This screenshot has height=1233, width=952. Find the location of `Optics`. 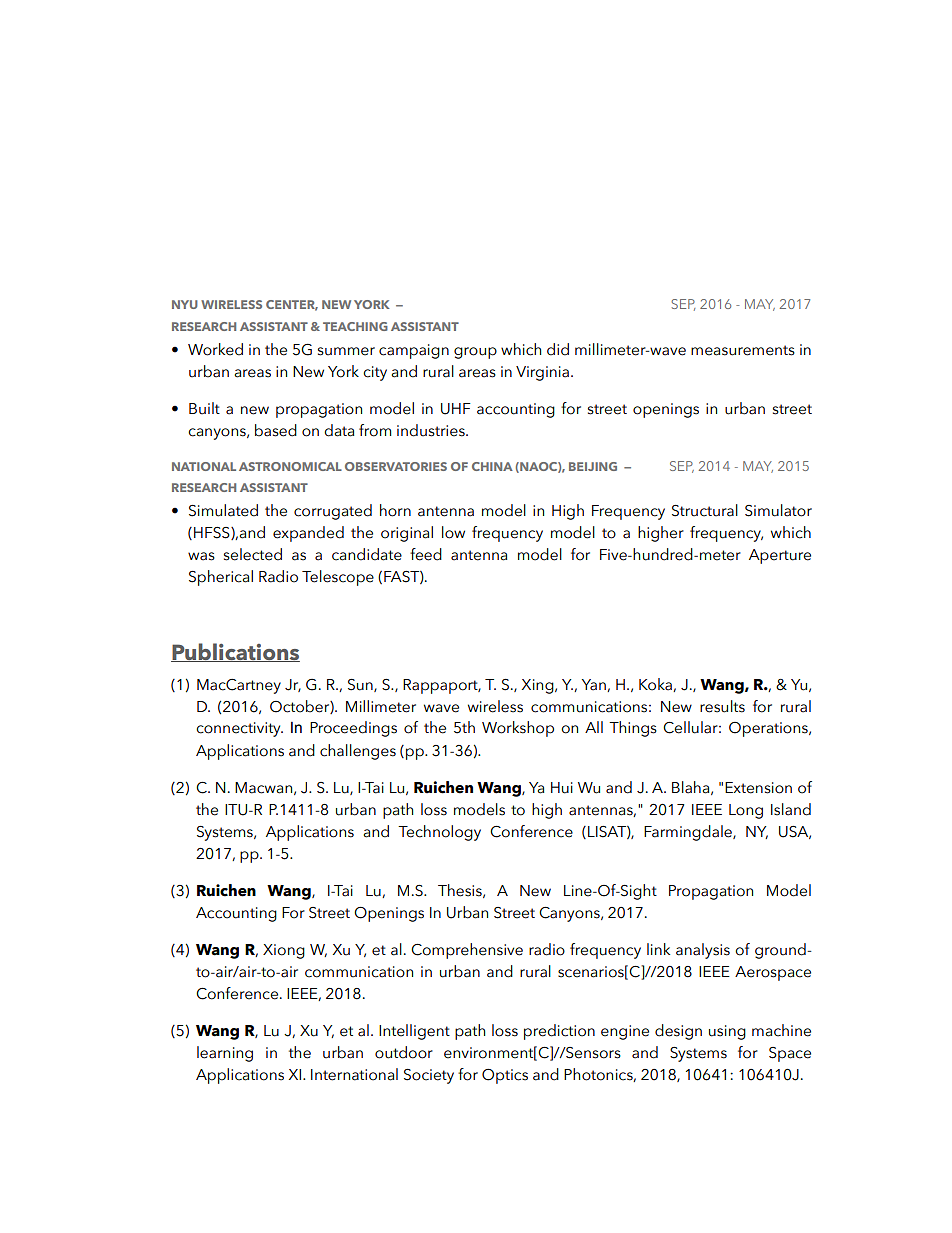

Optics is located at coordinates (505, 1076).
